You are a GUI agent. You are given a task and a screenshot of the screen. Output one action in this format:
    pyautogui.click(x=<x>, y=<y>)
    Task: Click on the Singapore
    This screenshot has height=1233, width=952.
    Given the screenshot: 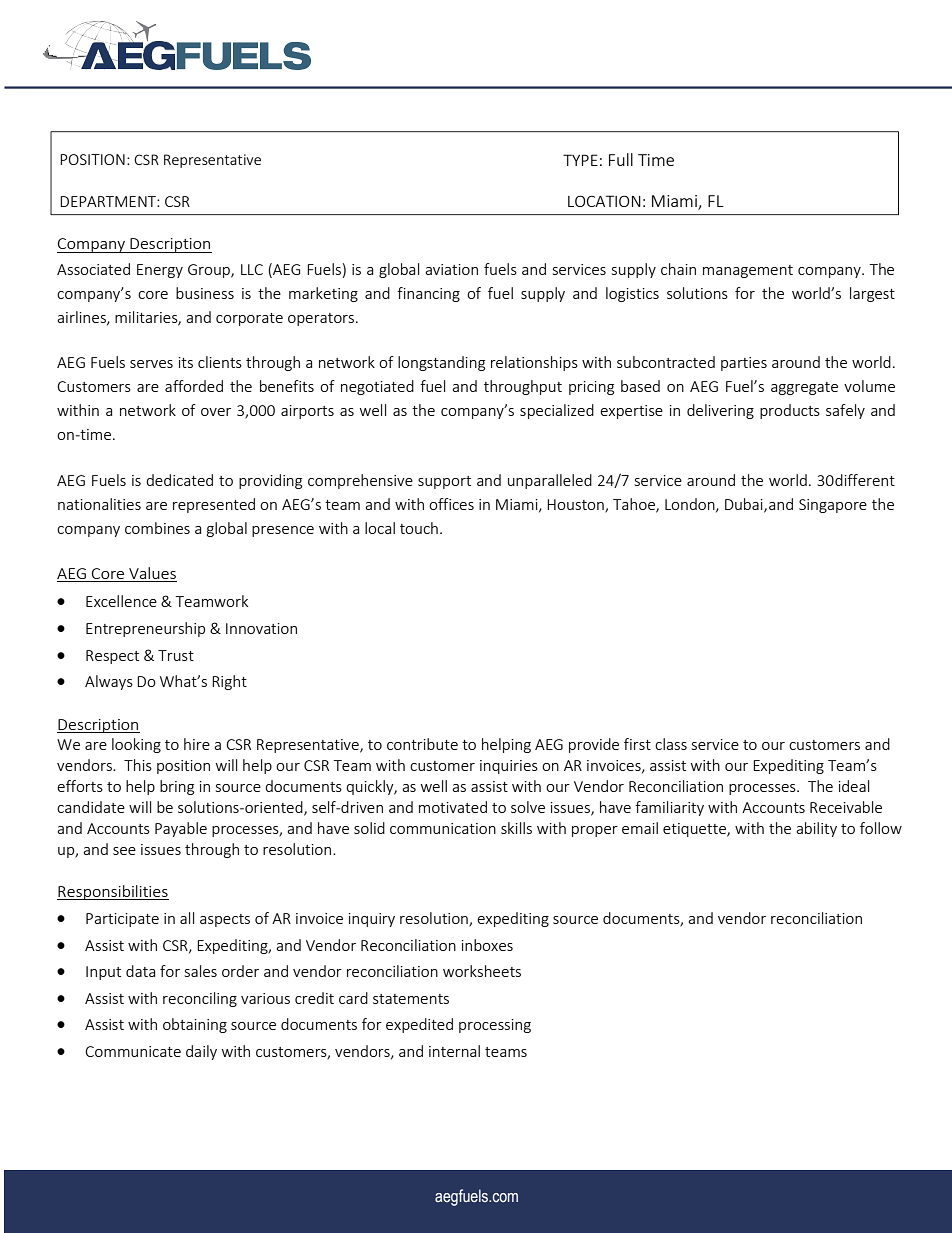 What is the action you would take?
    pyautogui.click(x=833, y=506)
